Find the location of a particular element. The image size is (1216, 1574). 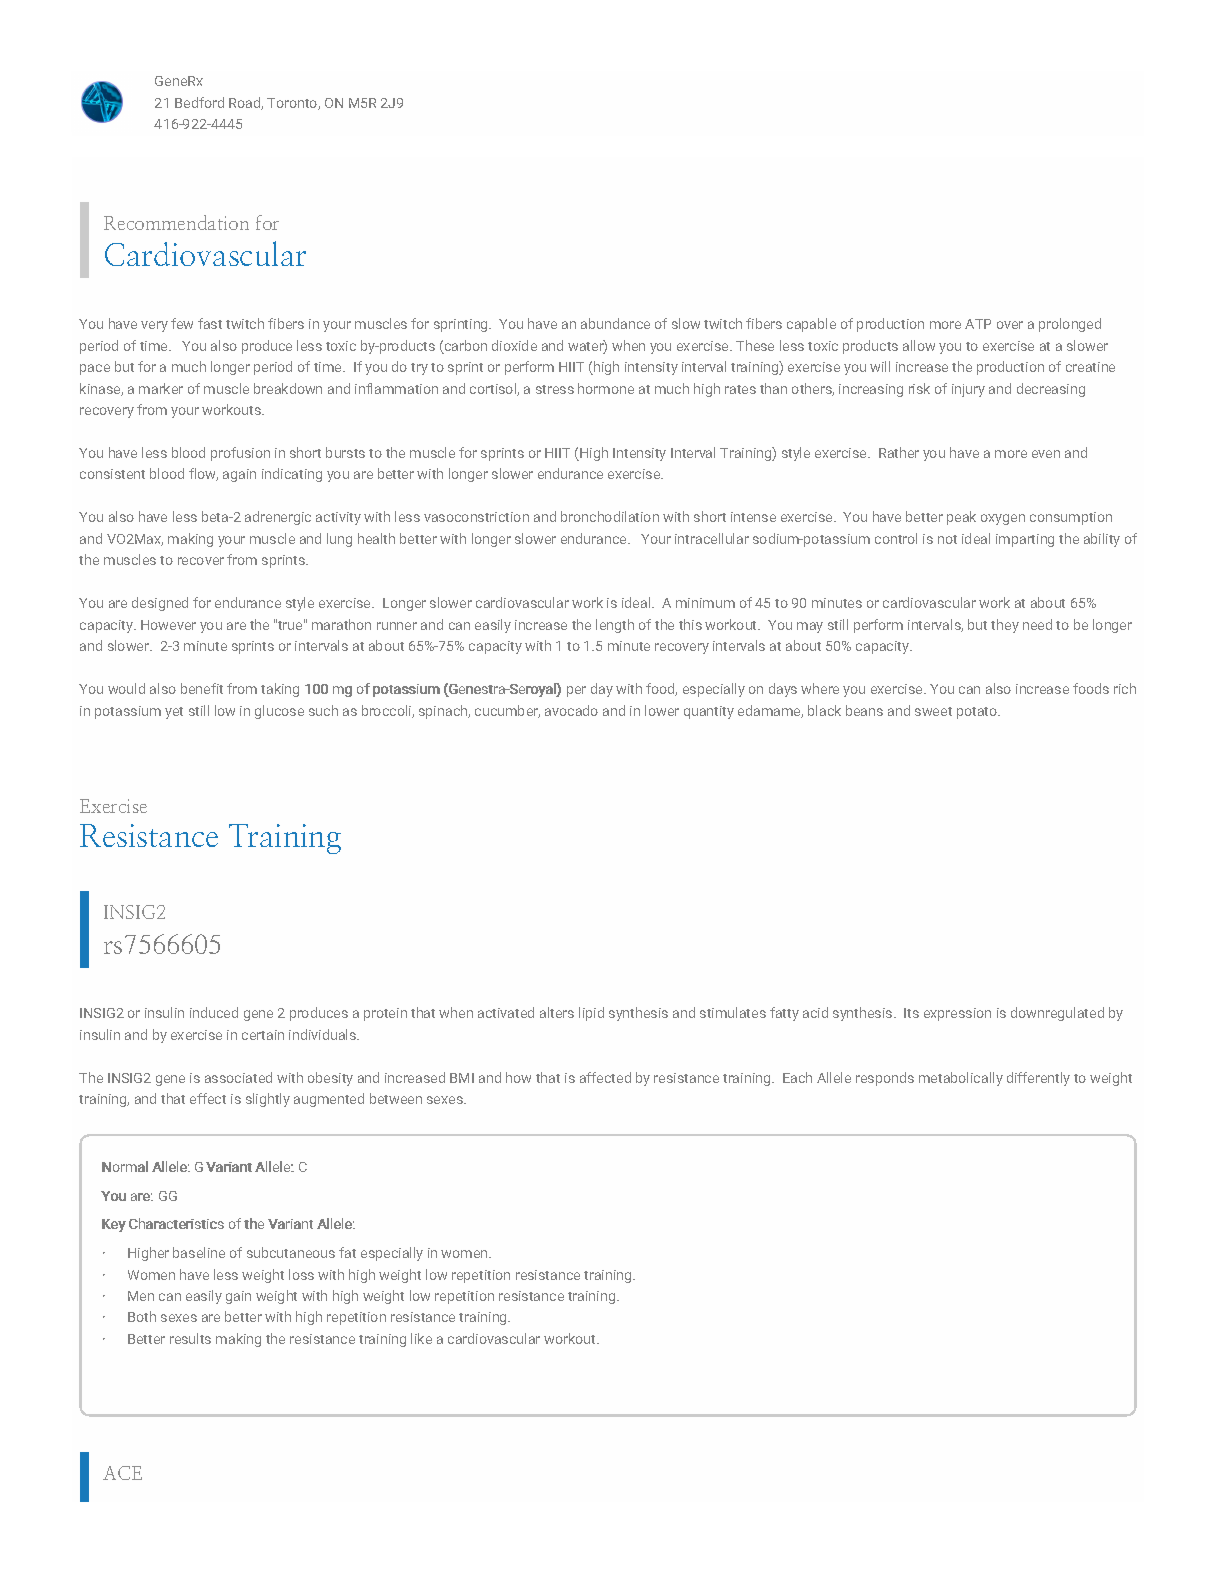

differently is located at coordinates (1038, 1079).
